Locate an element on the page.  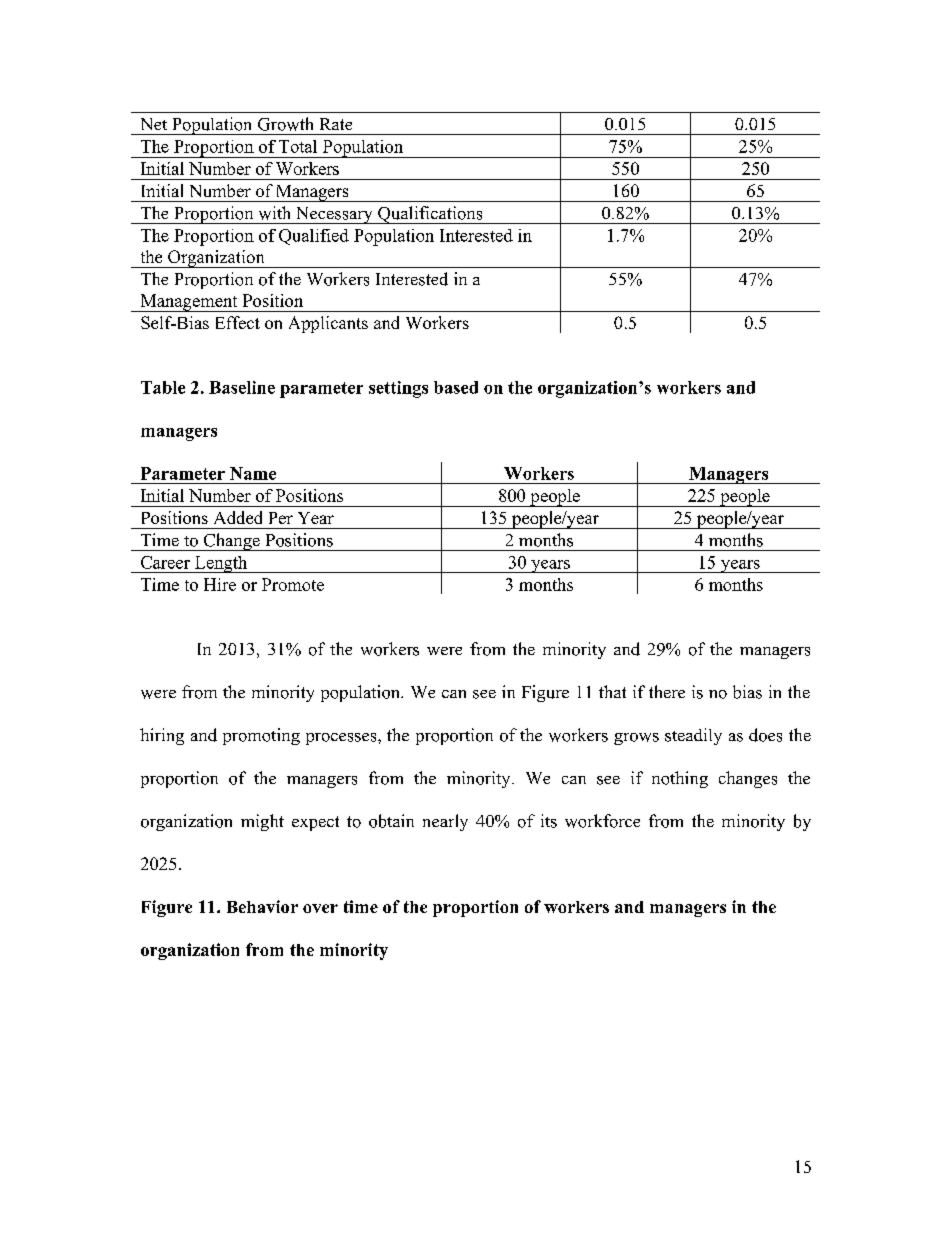
Qualifications is located at coordinates (430, 215).
